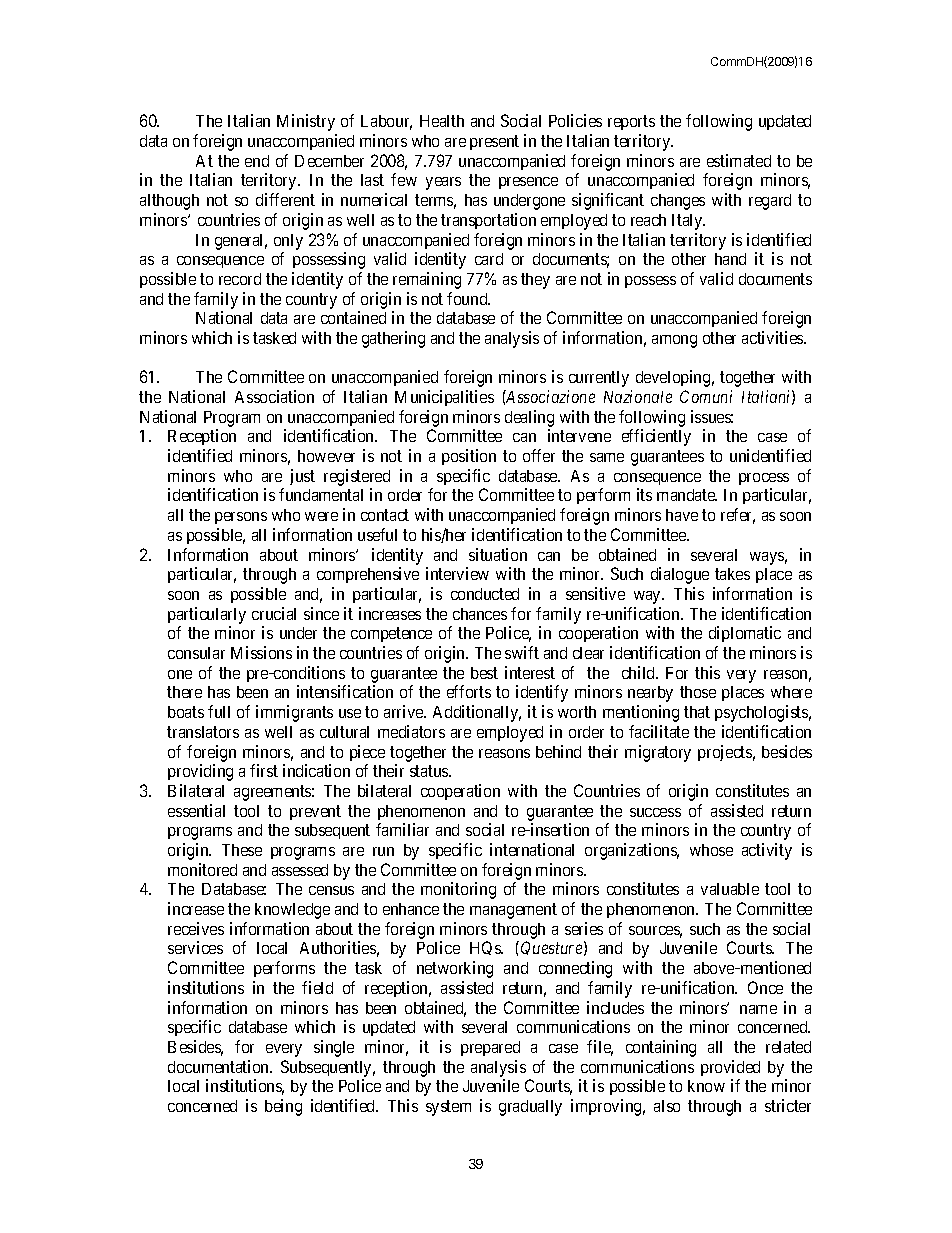 Image resolution: width=952 pixels, height=1233 pixels. I want to click on chances, so click(480, 614).
